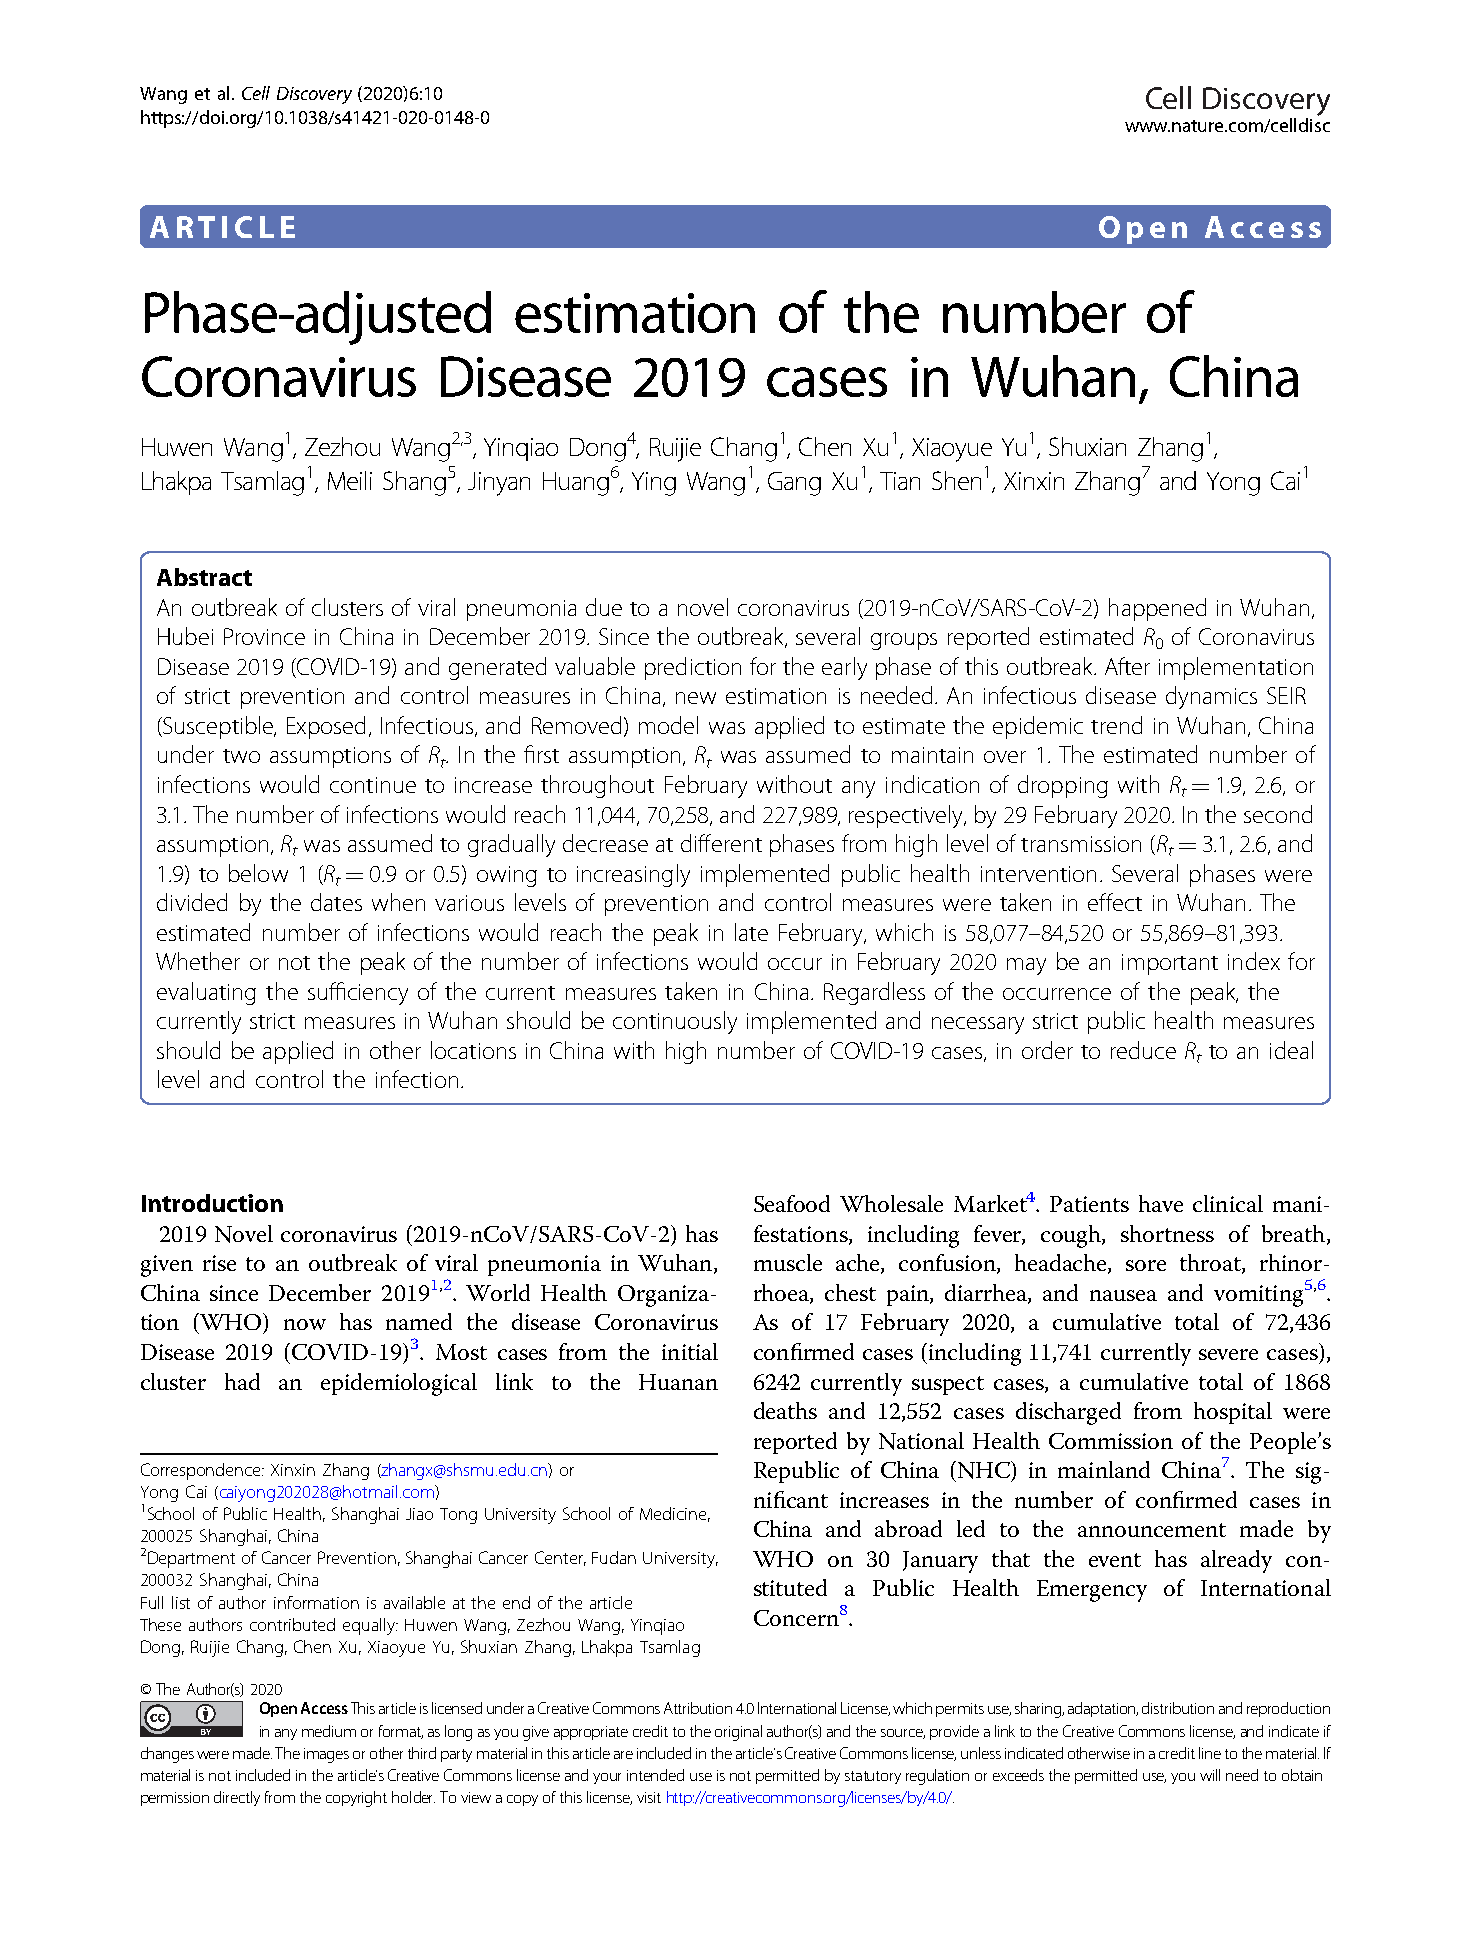 The width and height of the page is (1471, 1954). I want to click on rise, so click(219, 1263).
